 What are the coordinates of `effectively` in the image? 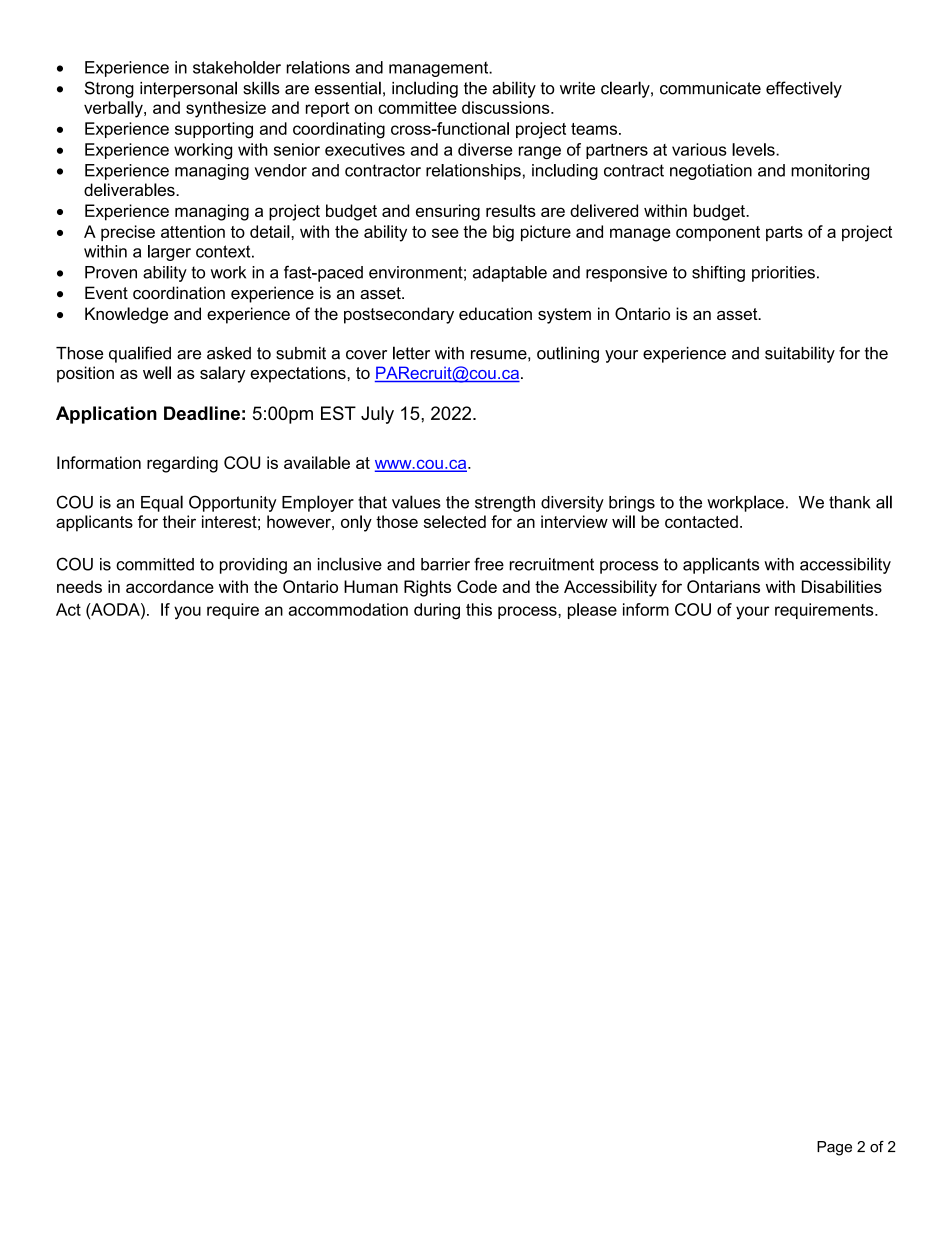 It's located at (804, 89).
